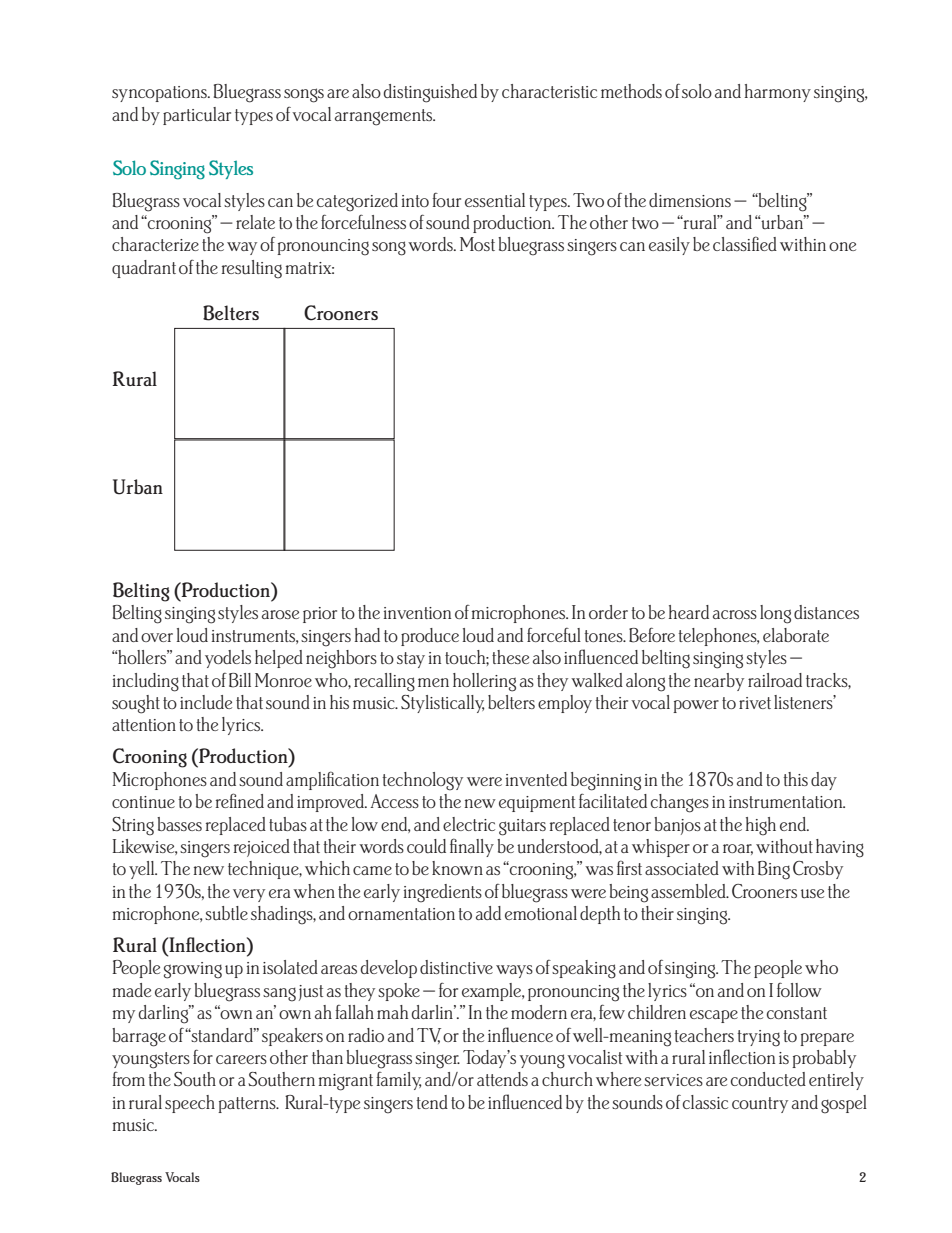  Describe the element at coordinates (197, 116) in the image. I see `particular` at that location.
